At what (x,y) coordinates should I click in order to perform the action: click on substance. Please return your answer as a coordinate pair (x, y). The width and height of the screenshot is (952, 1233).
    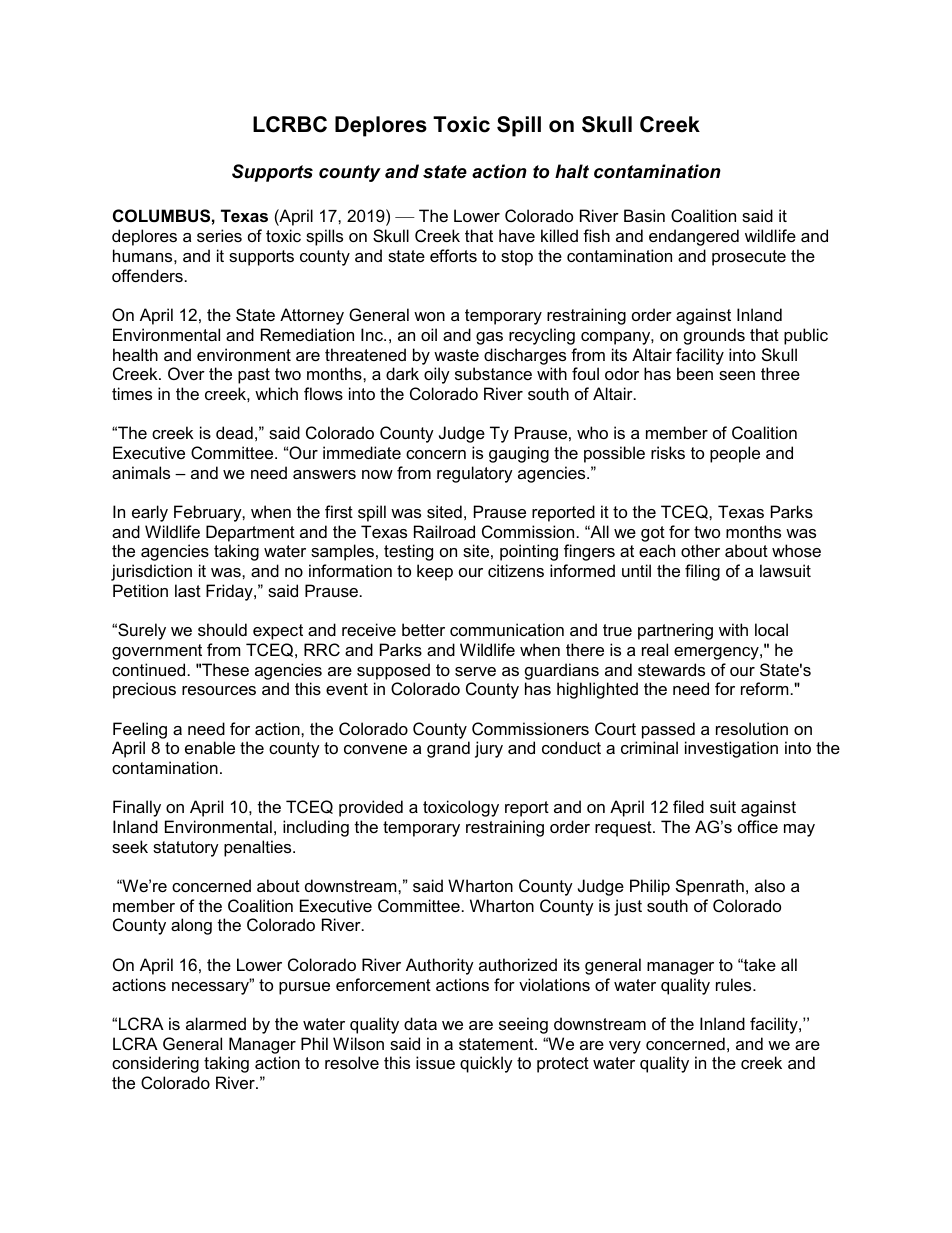
    Looking at the image, I should click on (493, 373).
